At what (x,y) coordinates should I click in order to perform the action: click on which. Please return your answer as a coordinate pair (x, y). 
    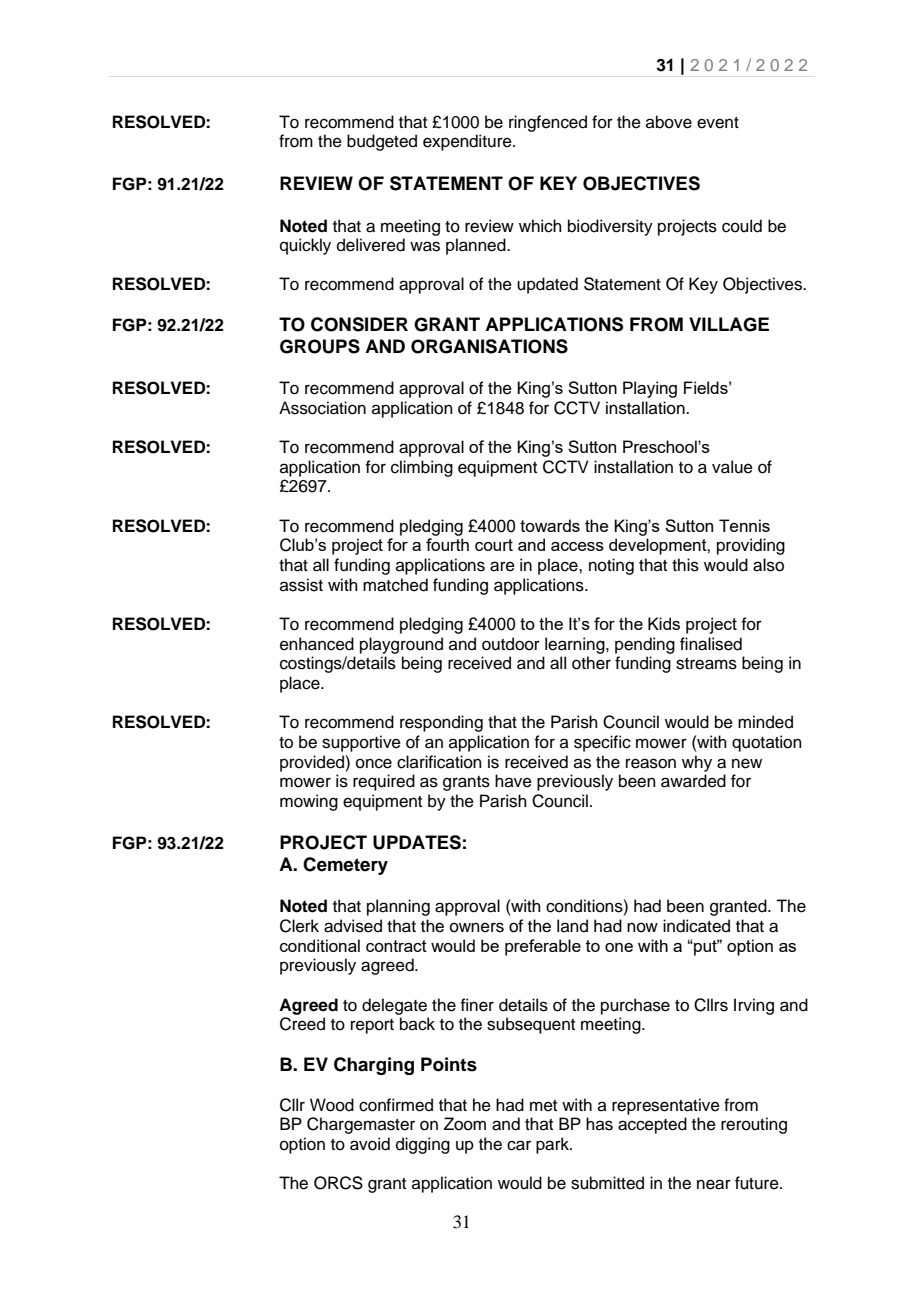
    Looking at the image, I should click on (540, 226).
